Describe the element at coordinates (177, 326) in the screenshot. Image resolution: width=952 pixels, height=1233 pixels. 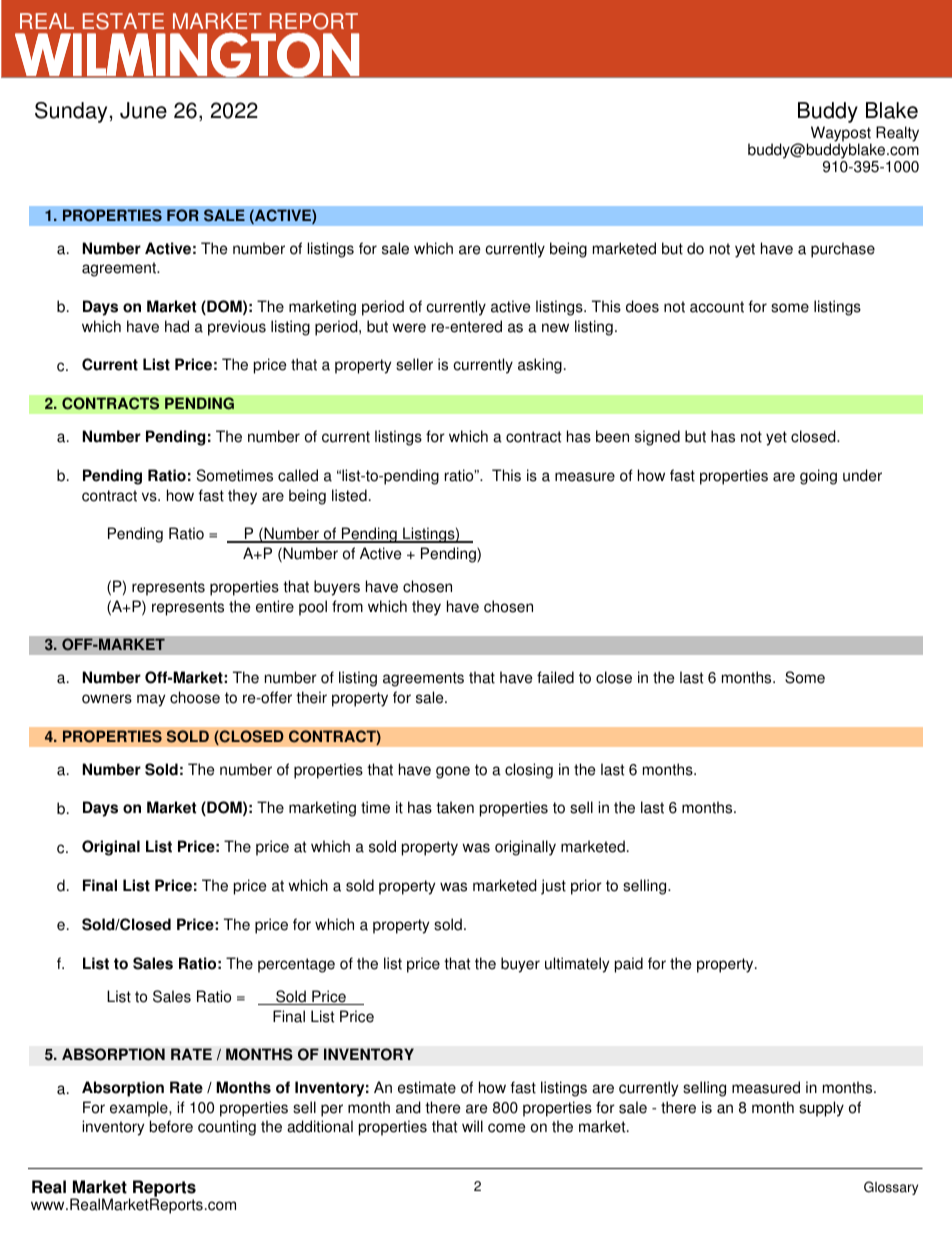
I see `had` at that location.
